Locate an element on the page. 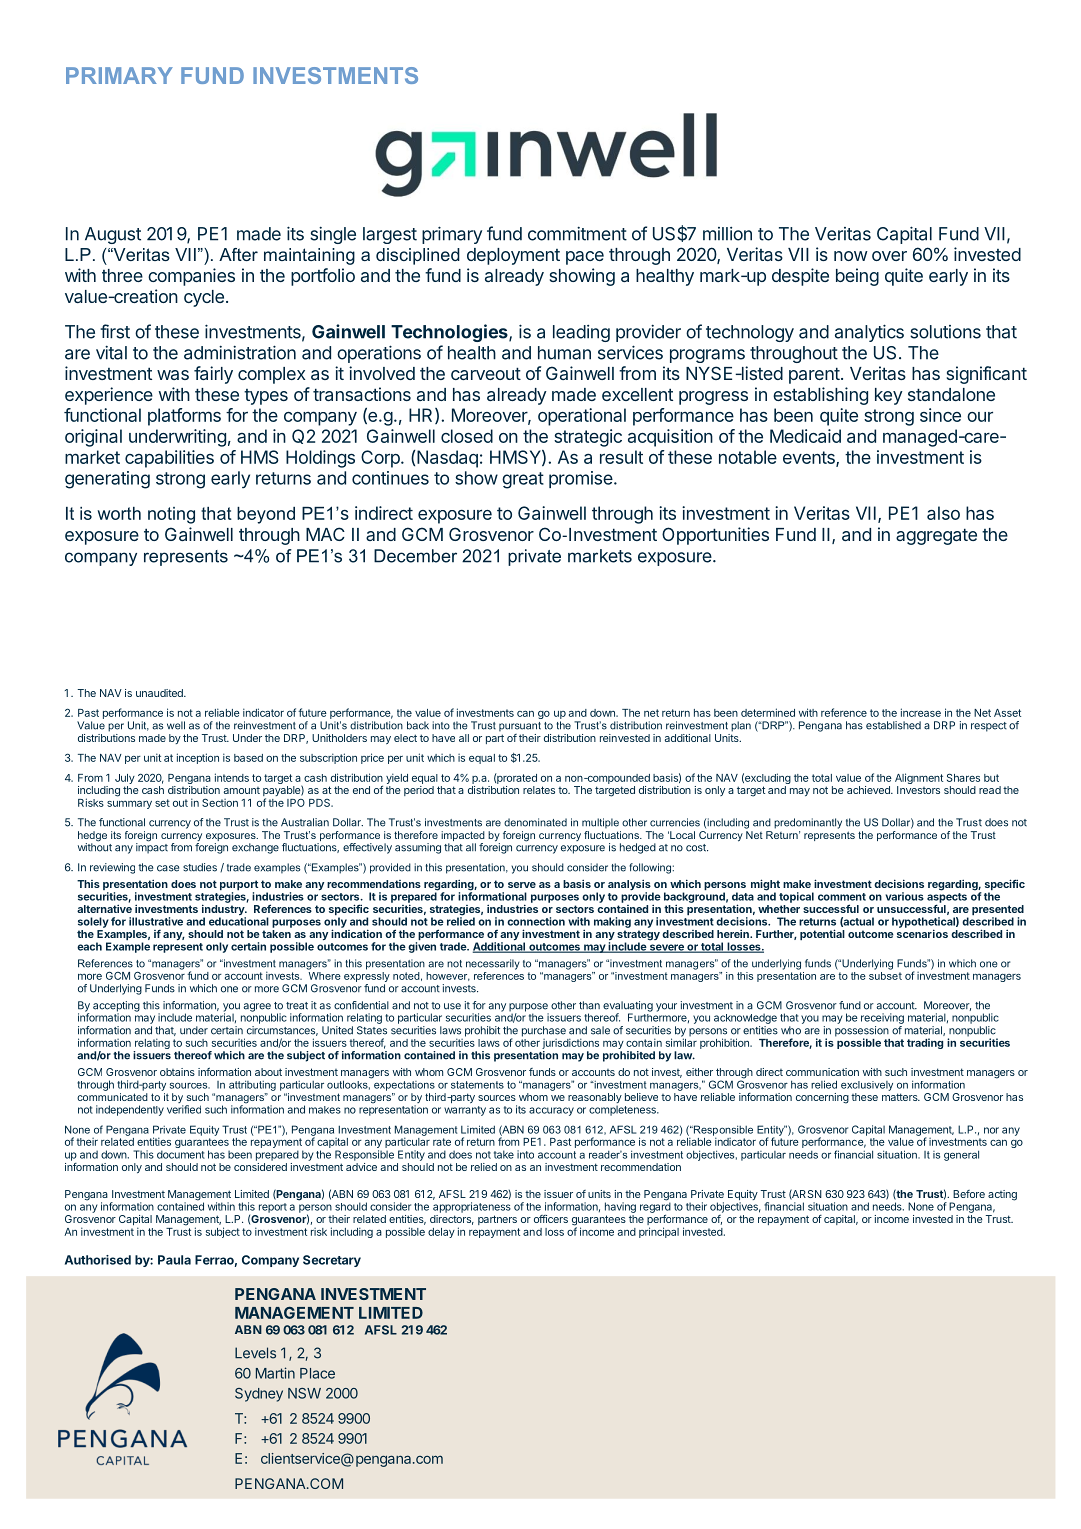 This page has width=1081, height=1529. companies is located at coordinates (191, 277).
